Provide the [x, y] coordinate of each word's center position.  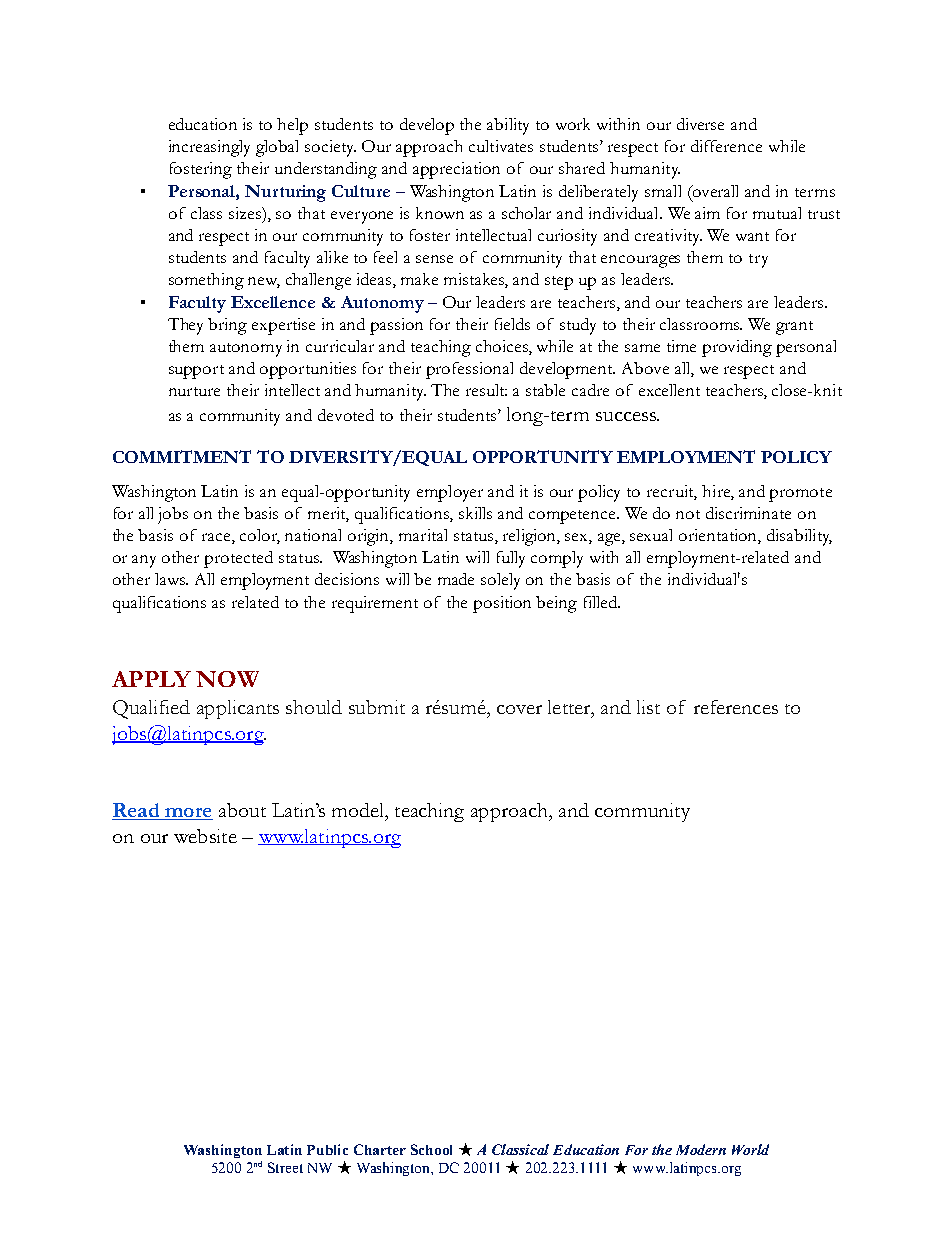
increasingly [209, 148]
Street [285, 1167]
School [431, 1149]
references [736, 707]
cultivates [501, 146]
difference [726, 146]
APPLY [151, 679]
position [502, 604]
